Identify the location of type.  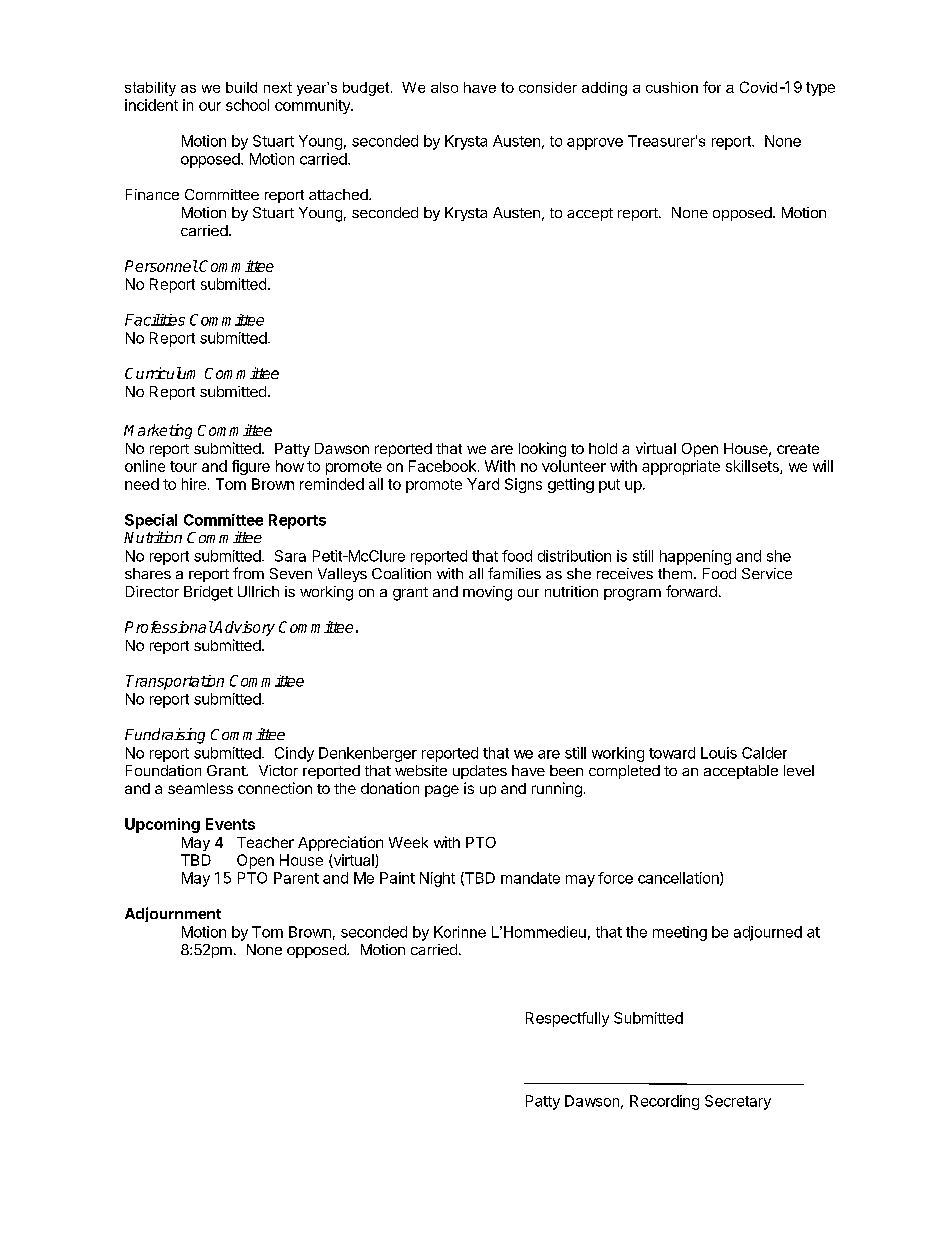
(820, 89).
